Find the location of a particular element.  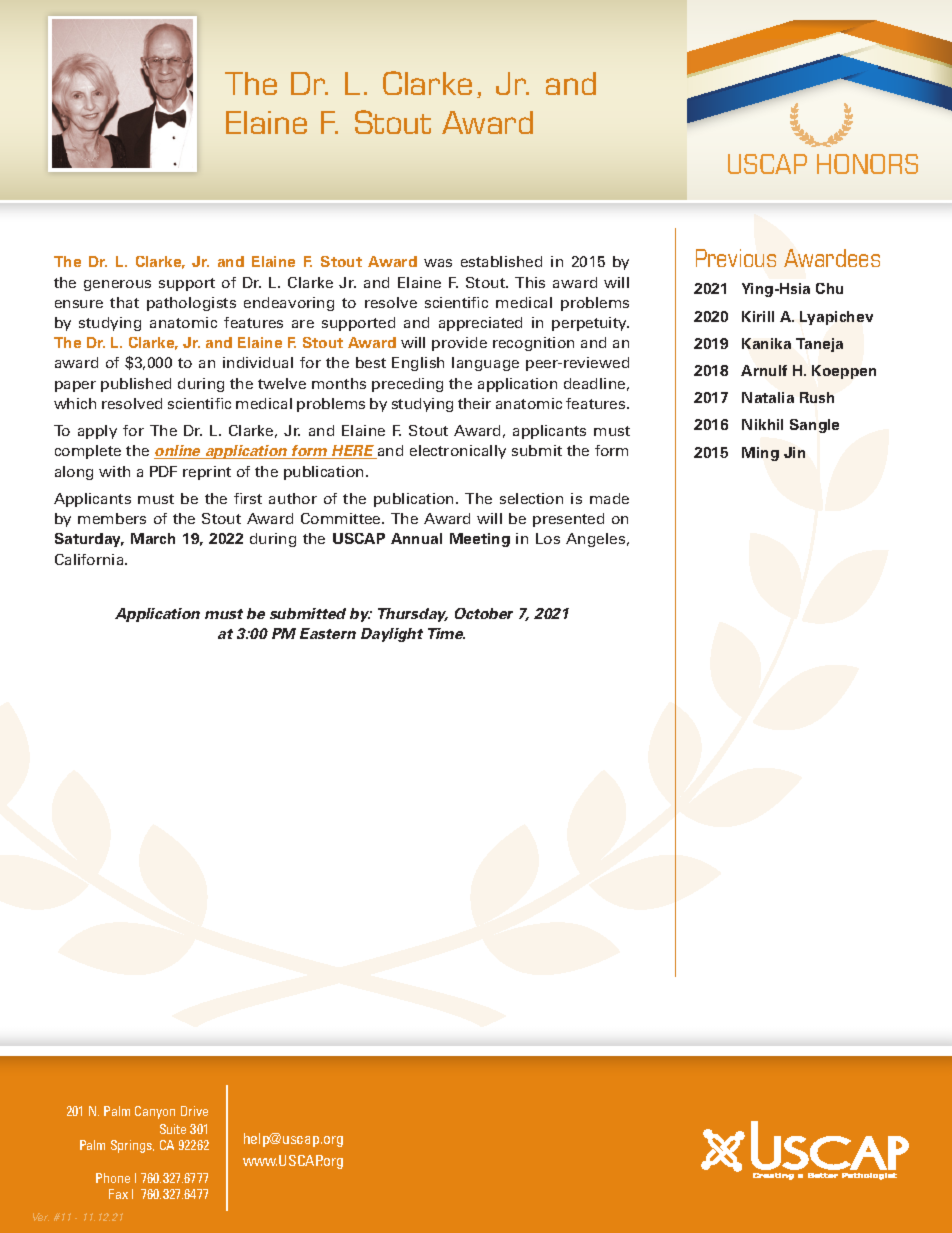

Previous is located at coordinates (736, 258).
